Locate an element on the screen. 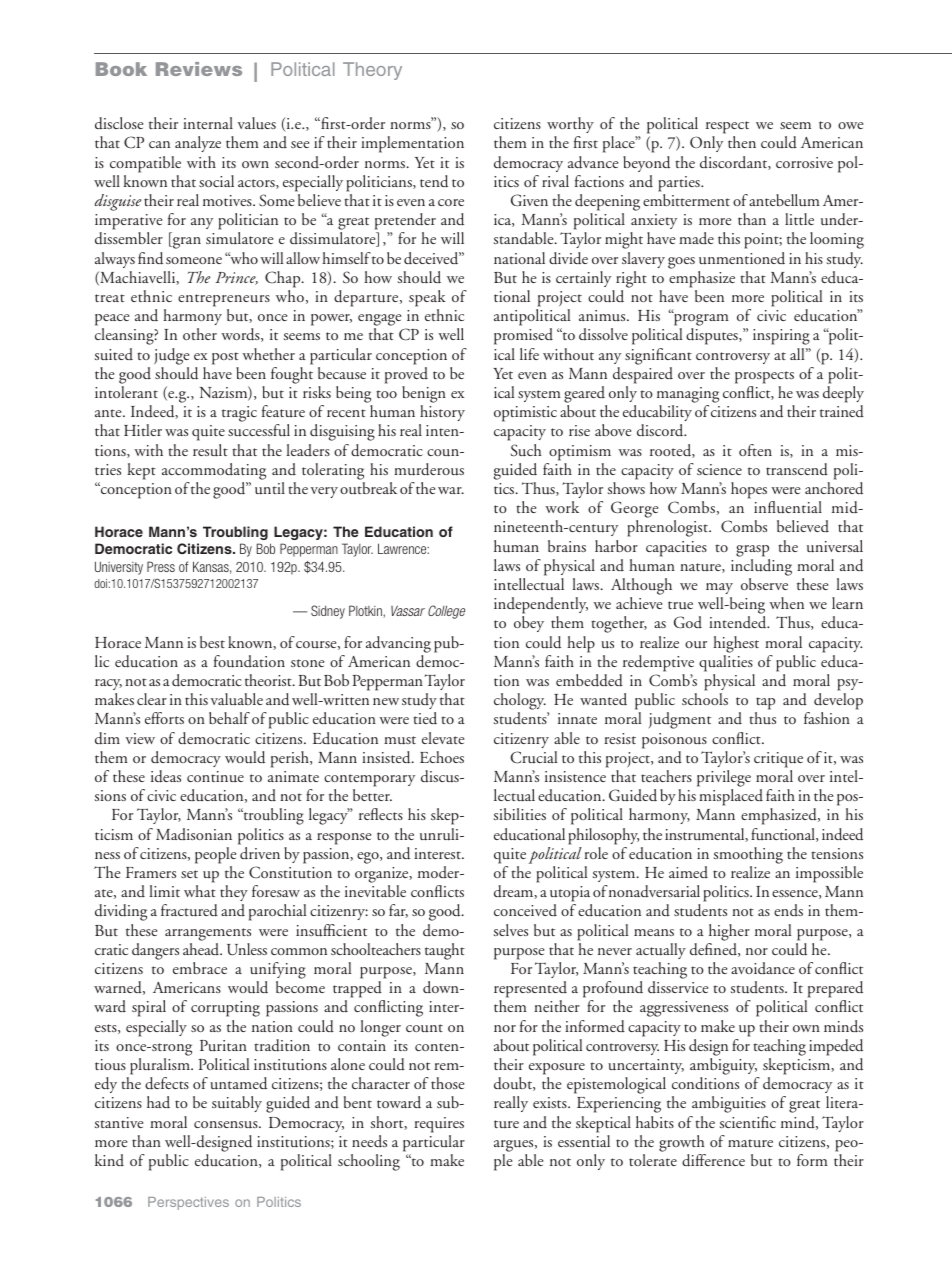  analyze is located at coordinates (198, 144).
